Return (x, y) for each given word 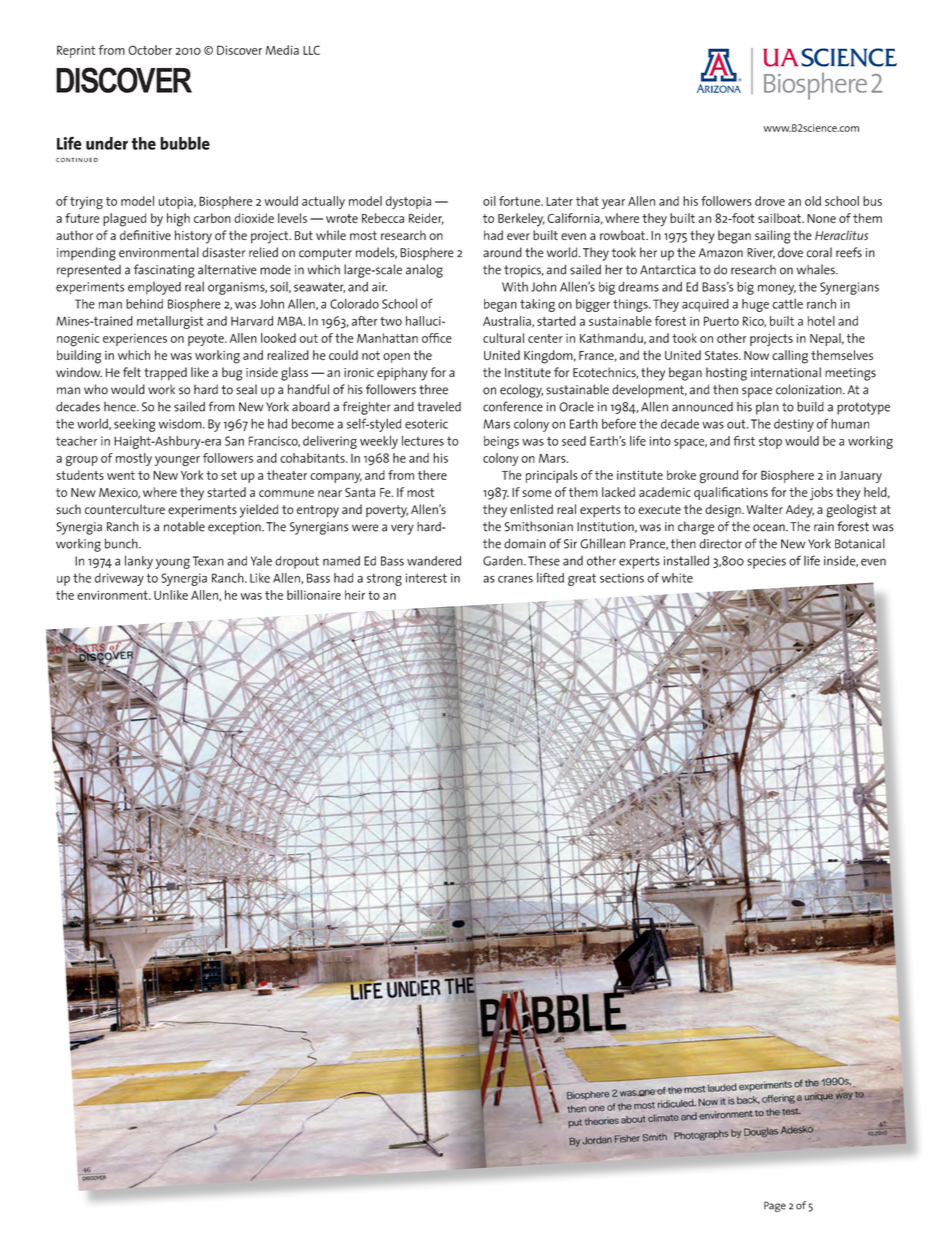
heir (355, 595)
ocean (770, 528)
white (677, 578)
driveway (119, 579)
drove (770, 201)
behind (144, 304)
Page (775, 1206)
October (150, 50)
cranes (515, 579)
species (766, 562)
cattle (787, 304)
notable (184, 526)
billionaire (314, 595)
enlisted (531, 509)
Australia (508, 322)
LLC (311, 50)
